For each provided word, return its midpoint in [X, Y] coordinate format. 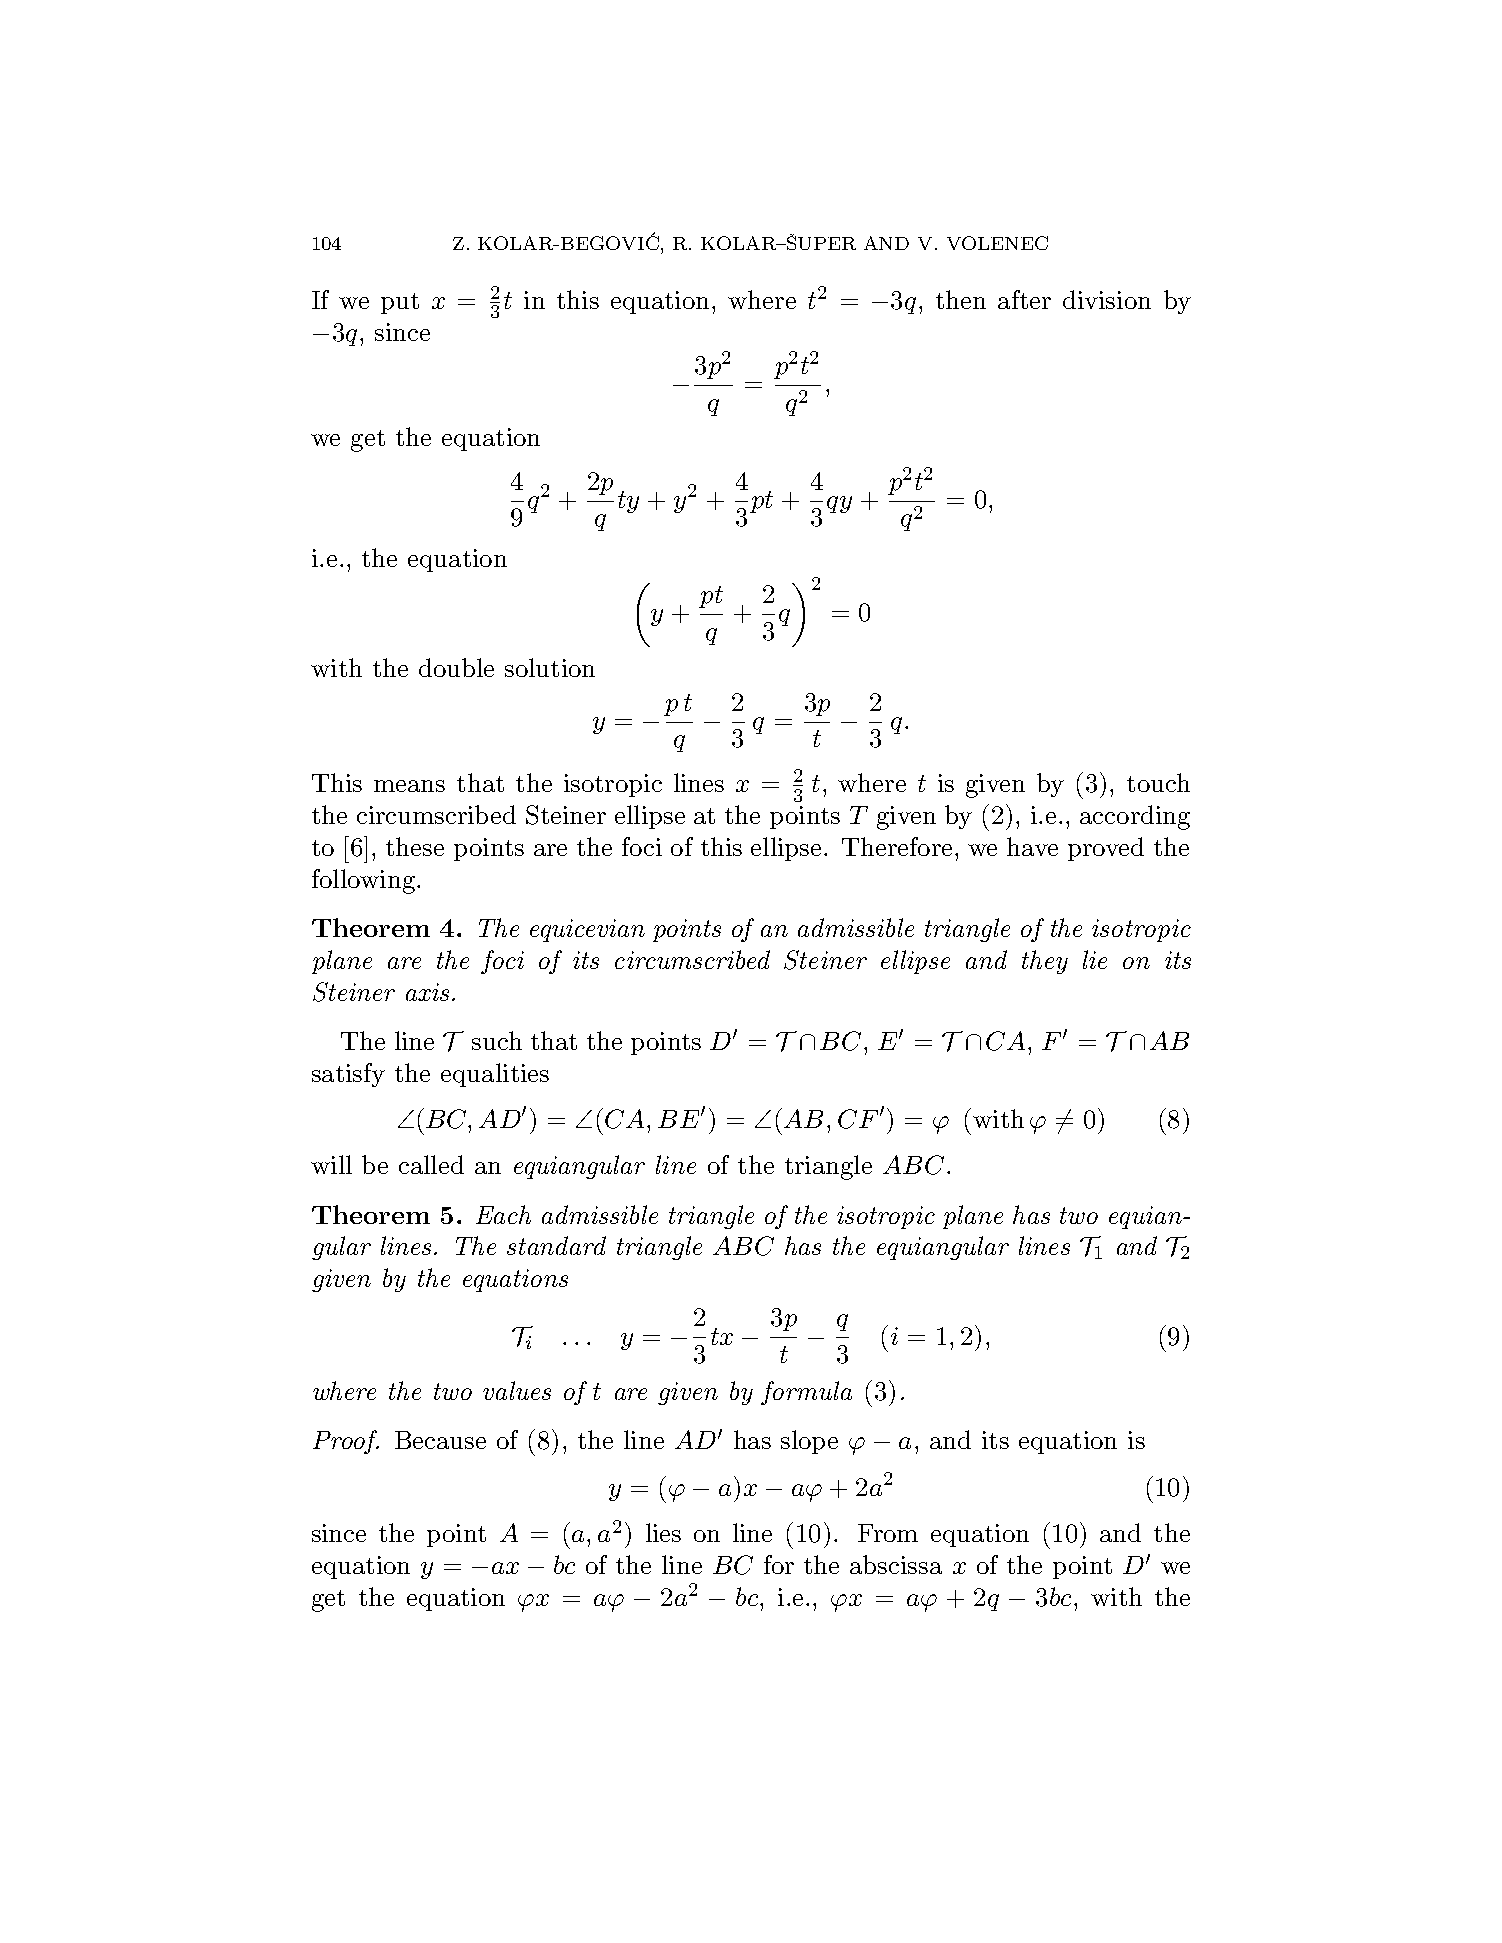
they [1045, 962]
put [400, 303]
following [363, 881]
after [1024, 299]
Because [440, 1440]
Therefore [897, 846]
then [961, 299]
